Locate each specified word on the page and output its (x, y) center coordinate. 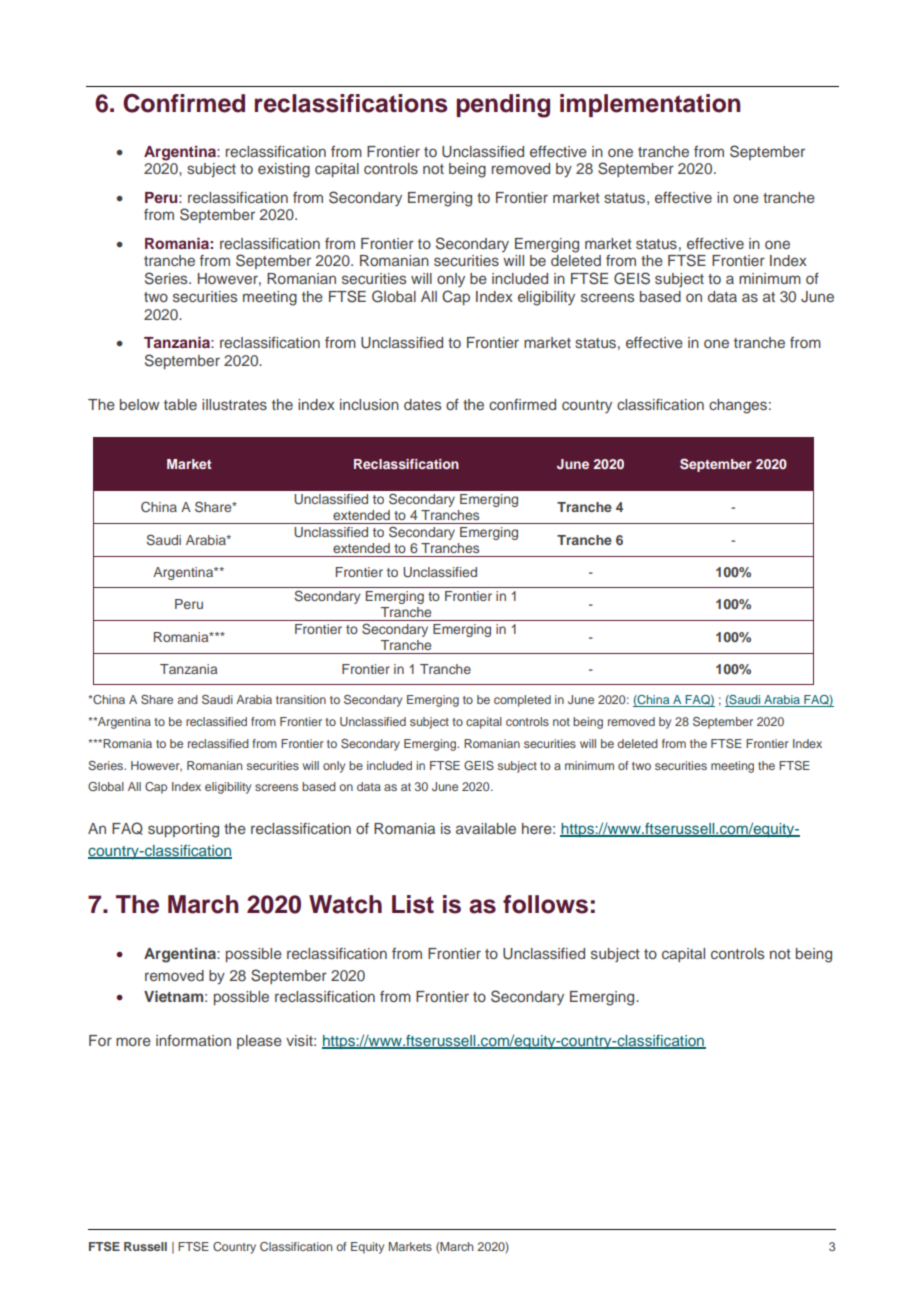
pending (503, 106)
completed (522, 701)
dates (422, 404)
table (180, 404)
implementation (650, 105)
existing (284, 170)
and (188, 699)
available (486, 828)
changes (738, 406)
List (413, 904)
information (193, 1040)
